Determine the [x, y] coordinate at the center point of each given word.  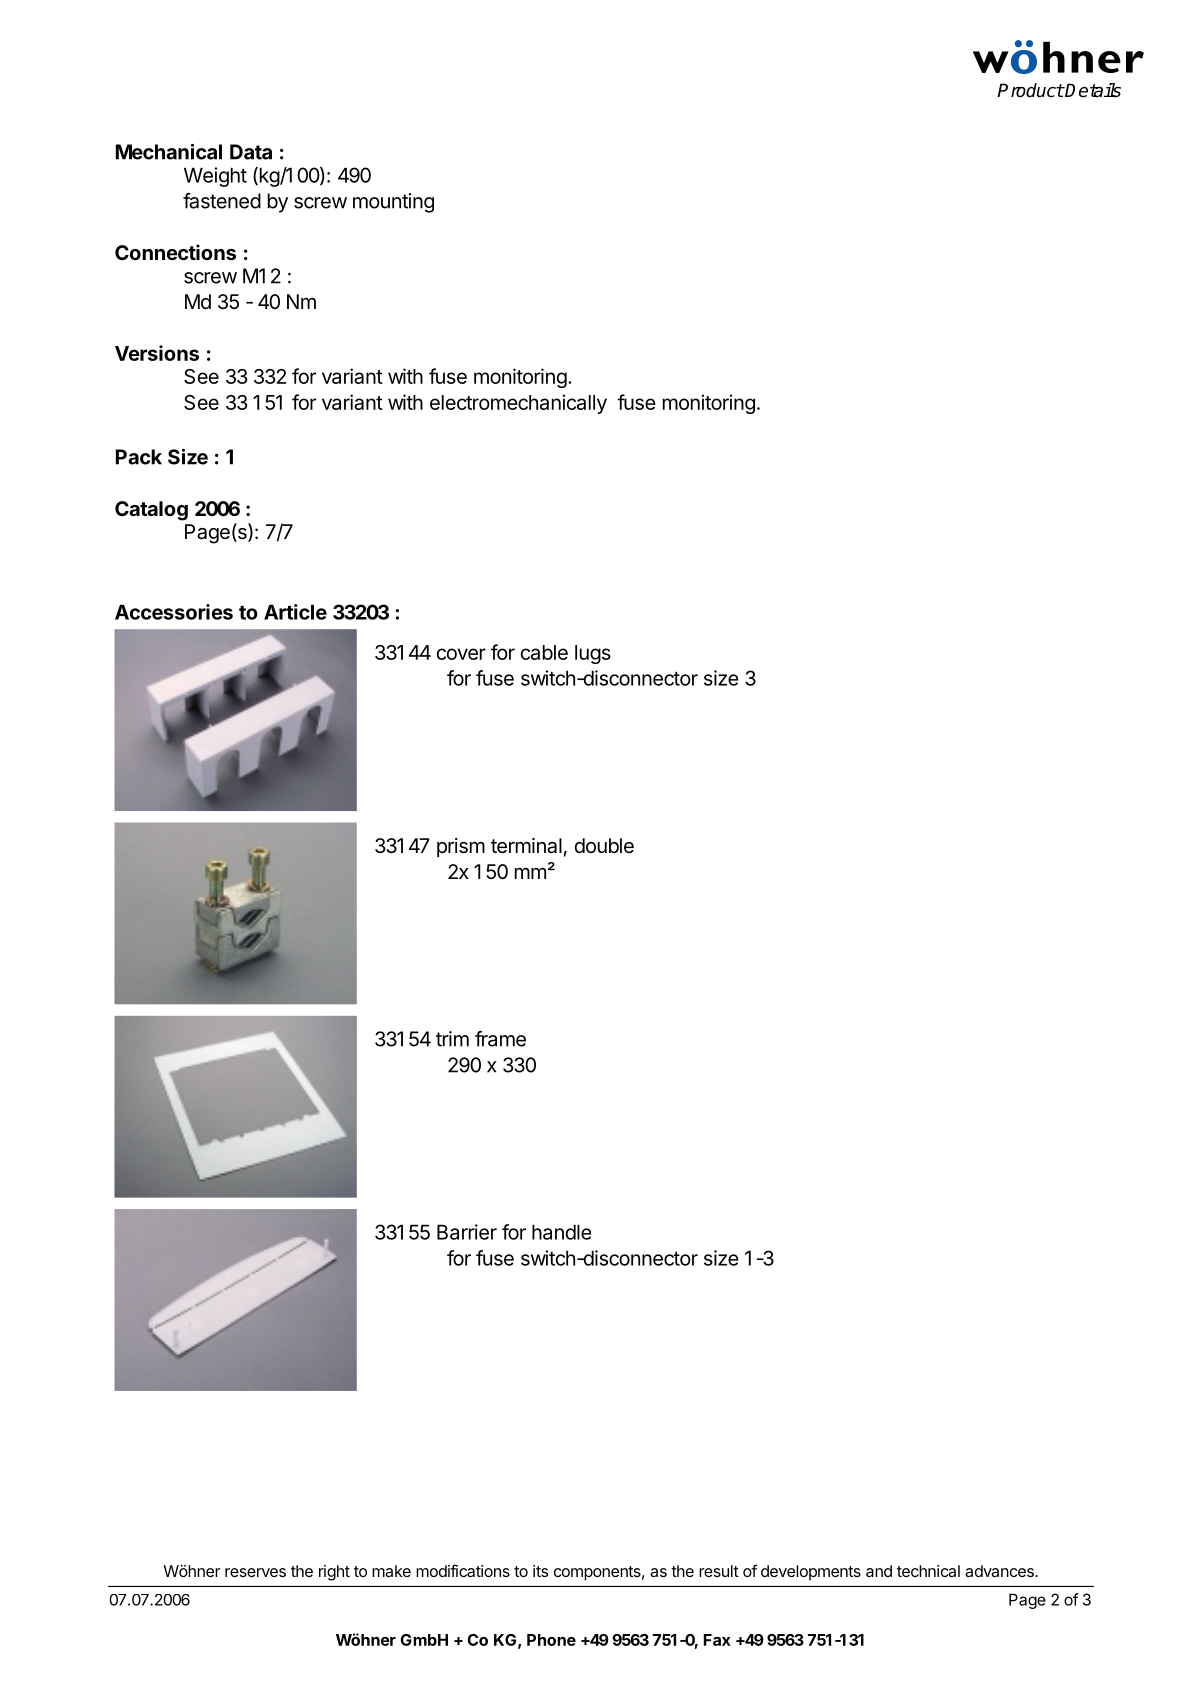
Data [251, 152]
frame [500, 1039]
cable [544, 652]
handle [561, 1232]
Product [1030, 90]
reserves [255, 1572]
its [540, 1571]
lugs [593, 654]
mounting [393, 203]
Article [295, 612]
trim [452, 1039]
